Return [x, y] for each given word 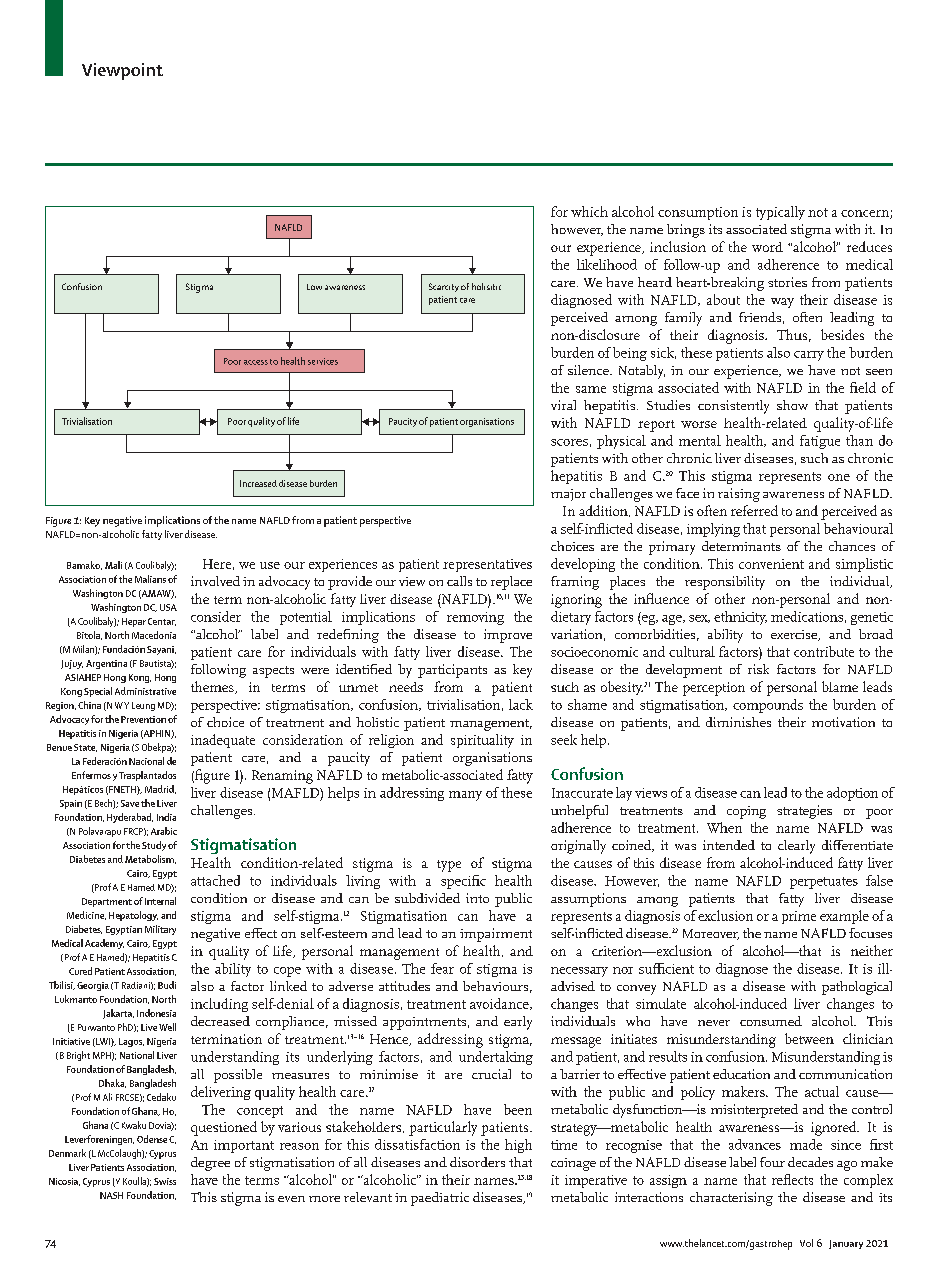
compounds [768, 706]
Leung [143, 706]
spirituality [482, 741]
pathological [857, 988]
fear [442, 968]
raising [739, 495]
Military [160, 930]
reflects [792, 1179]
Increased [258, 483]
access [256, 362]
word [767, 247]
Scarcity [444, 287]
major [568, 495]
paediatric [440, 1199]
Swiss [165, 1181]
